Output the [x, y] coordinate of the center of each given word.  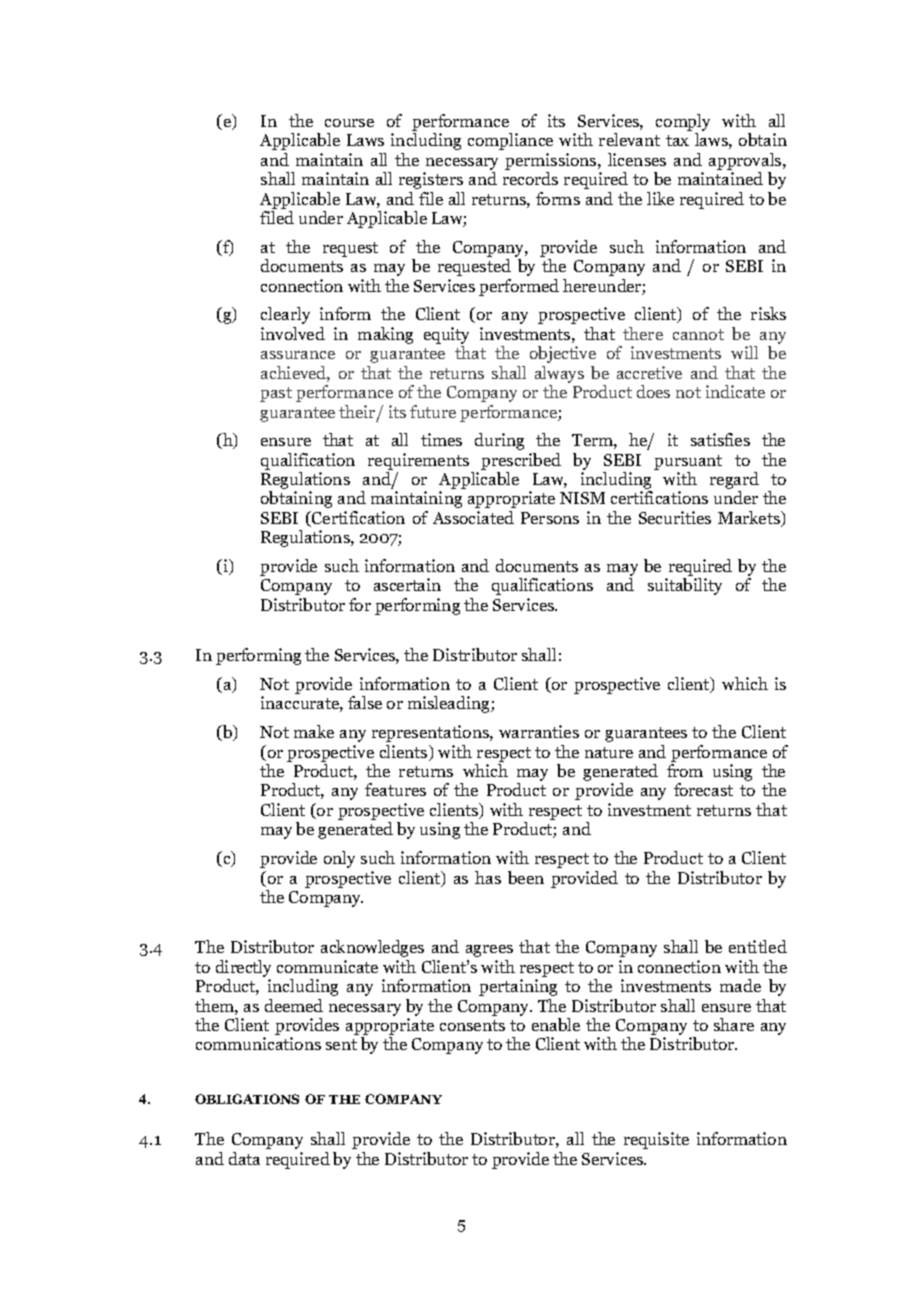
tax [677, 140]
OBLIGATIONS [247, 1099]
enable [556, 1024]
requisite [656, 1140]
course [349, 123]
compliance [510, 141]
